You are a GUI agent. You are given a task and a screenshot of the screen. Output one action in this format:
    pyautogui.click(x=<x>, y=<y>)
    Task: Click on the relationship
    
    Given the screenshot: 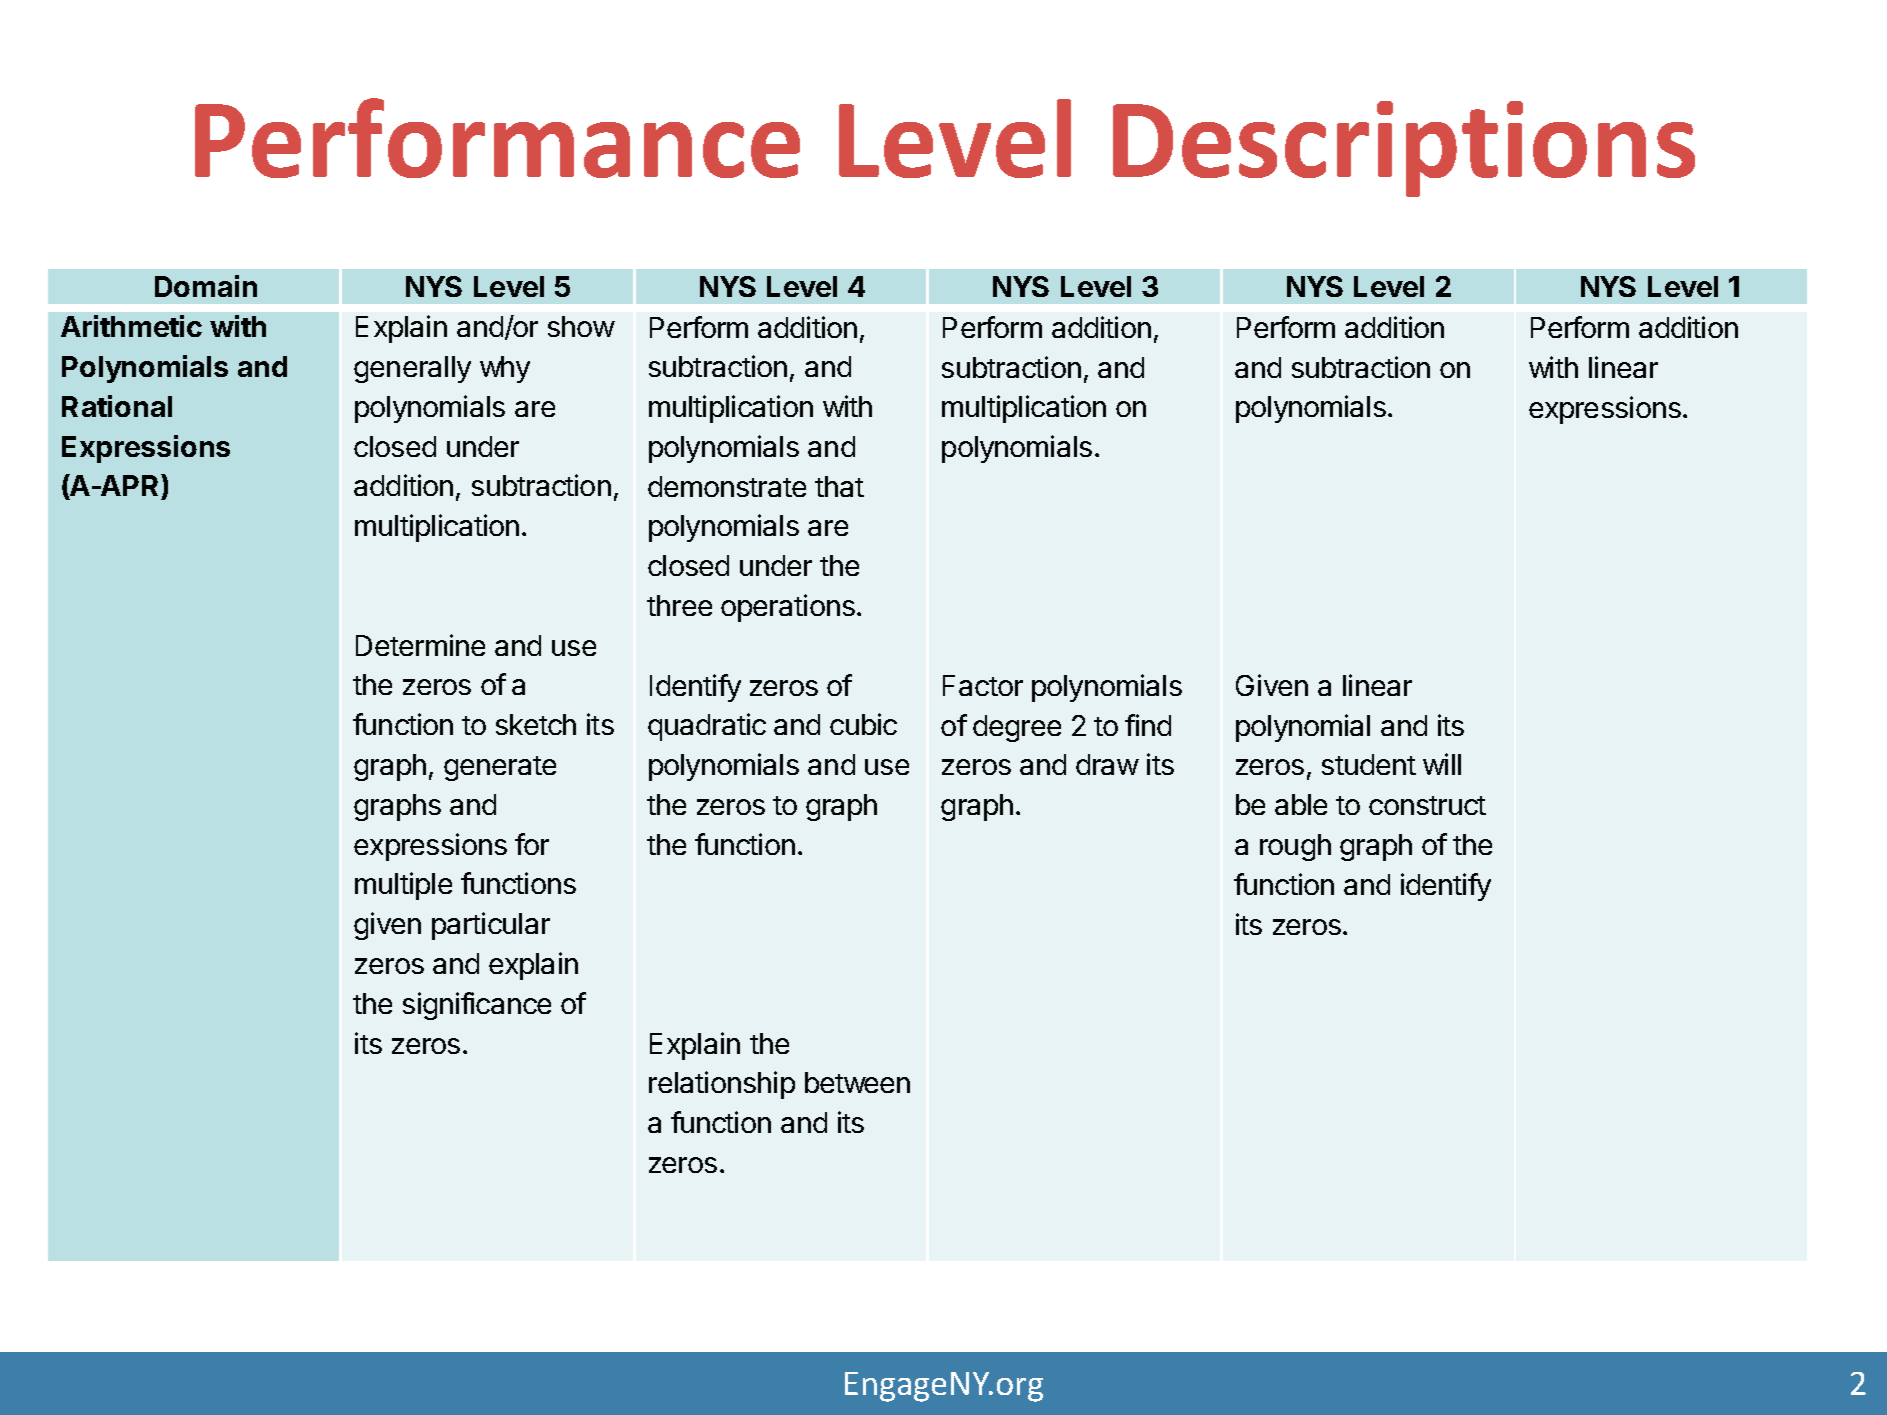 What is the action you would take?
    pyautogui.click(x=722, y=1085)
